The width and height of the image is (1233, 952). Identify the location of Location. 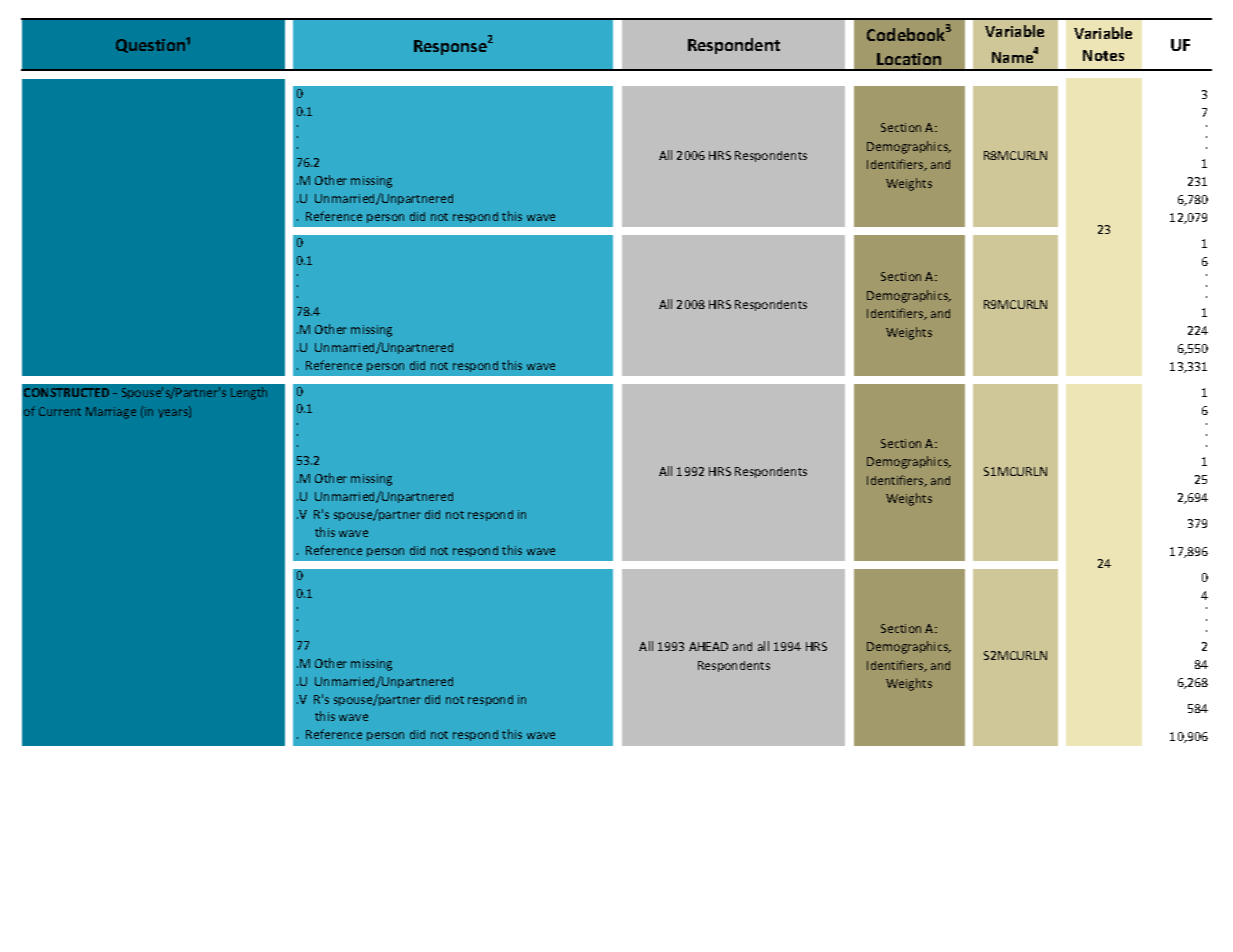
(909, 59).
